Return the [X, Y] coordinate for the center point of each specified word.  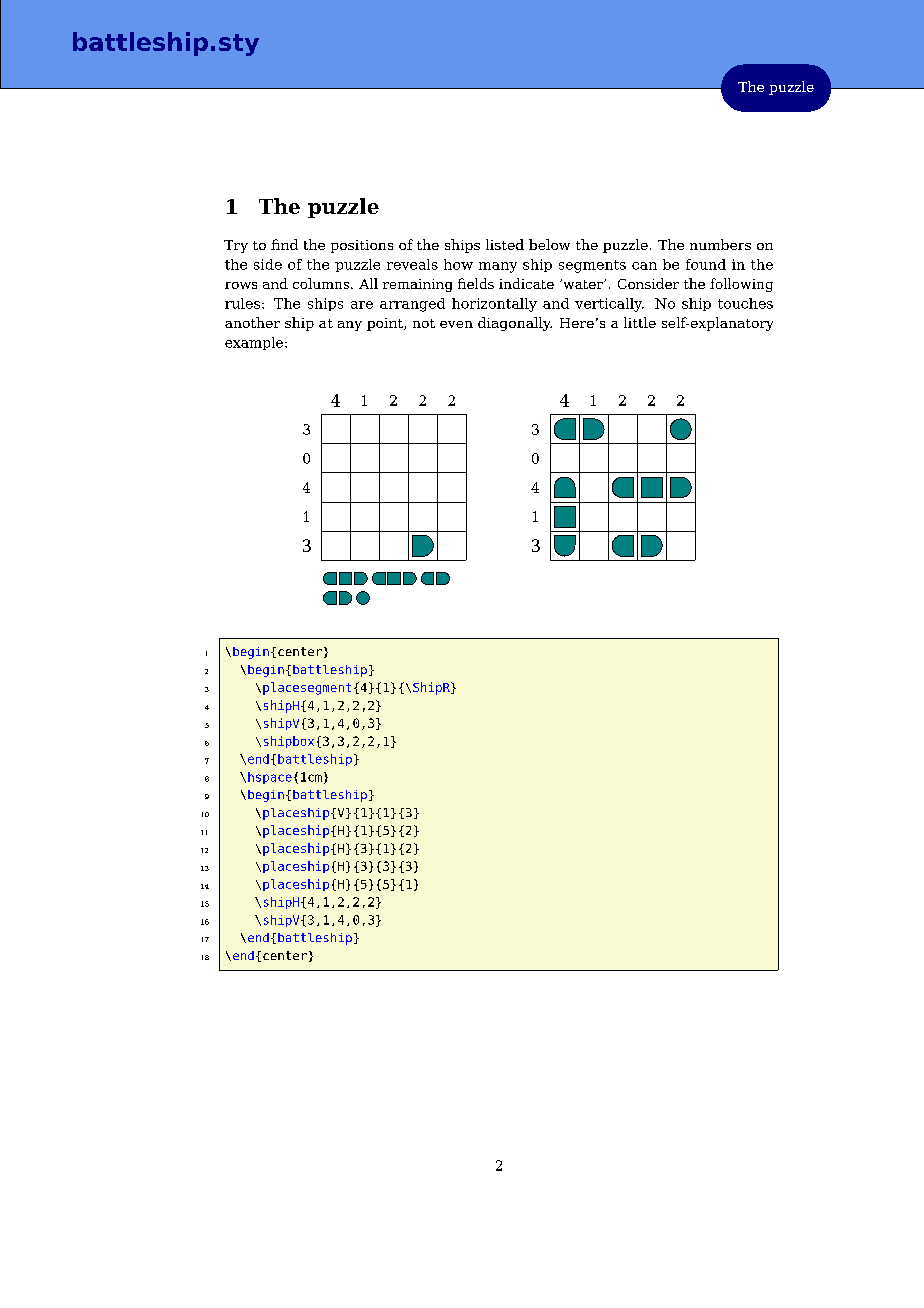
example [255, 343]
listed [505, 244]
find [284, 244]
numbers [720, 244]
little [640, 322]
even [456, 324]
